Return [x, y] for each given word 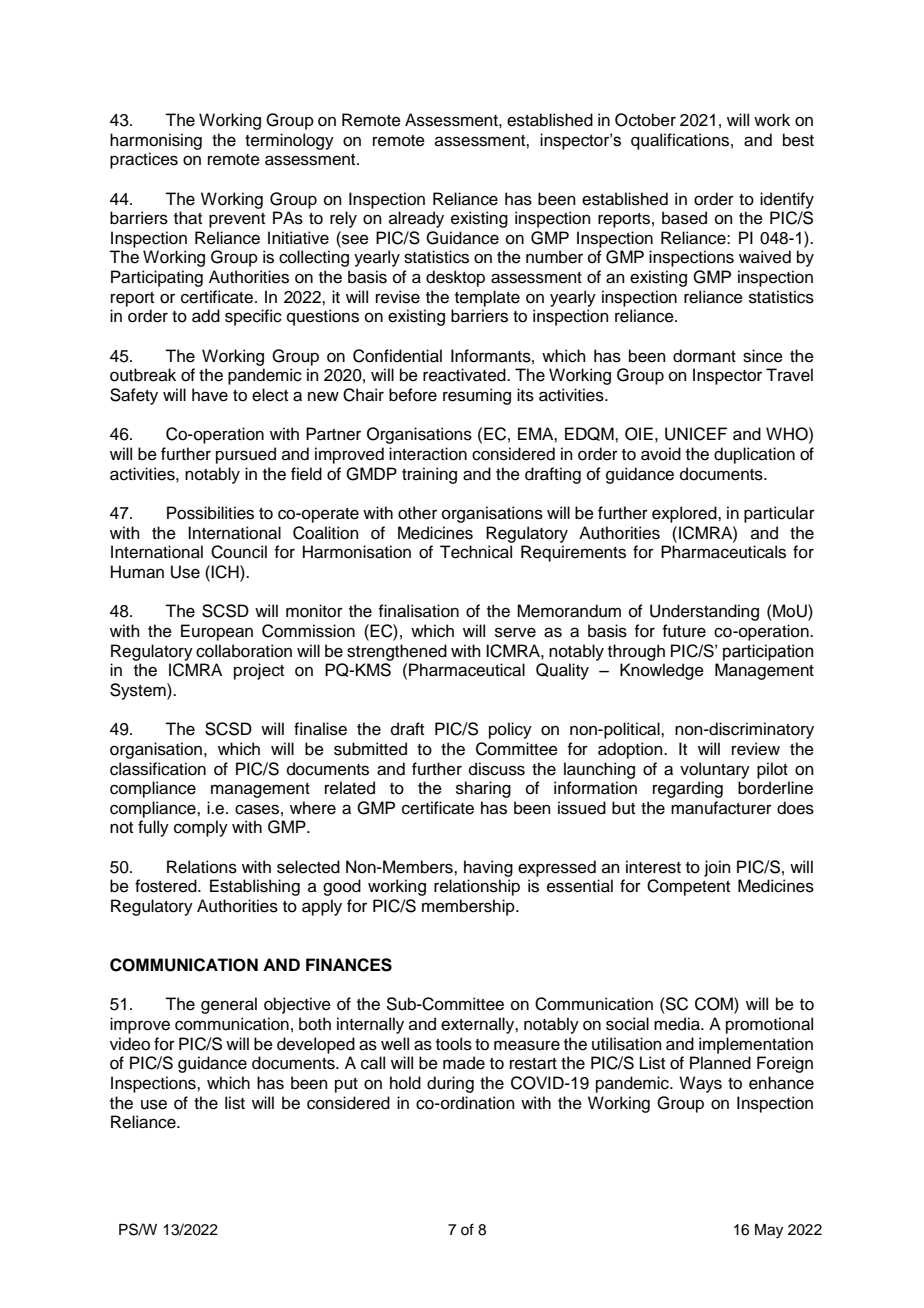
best [798, 140]
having [488, 868]
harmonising [156, 141]
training [429, 475]
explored [685, 514]
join [717, 868]
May [769, 1231]
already [416, 219]
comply [201, 828]
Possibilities [210, 513]
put [346, 1085]
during [450, 1084]
